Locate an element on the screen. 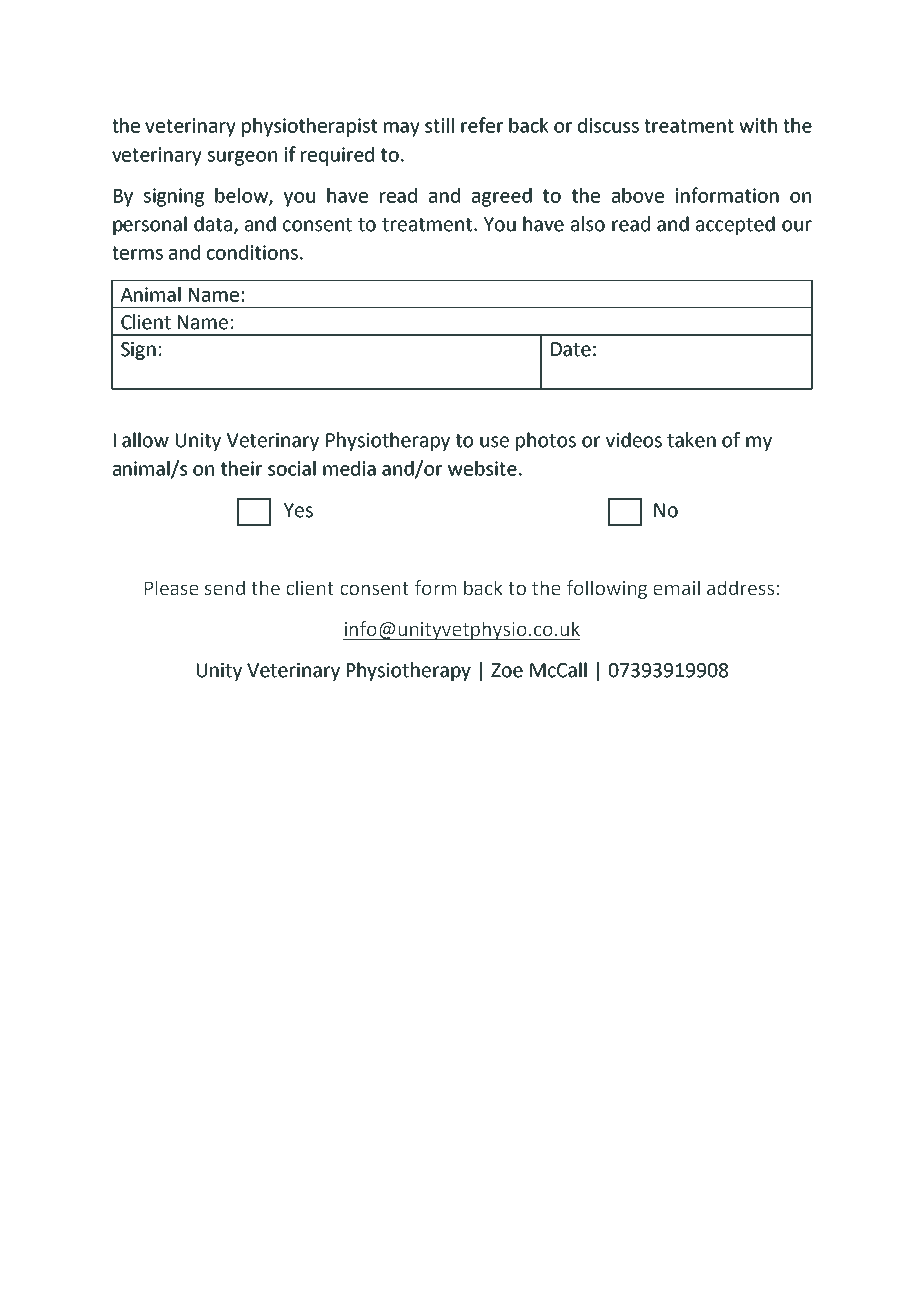 This screenshot has height=1308, width=924. send is located at coordinates (225, 588).
